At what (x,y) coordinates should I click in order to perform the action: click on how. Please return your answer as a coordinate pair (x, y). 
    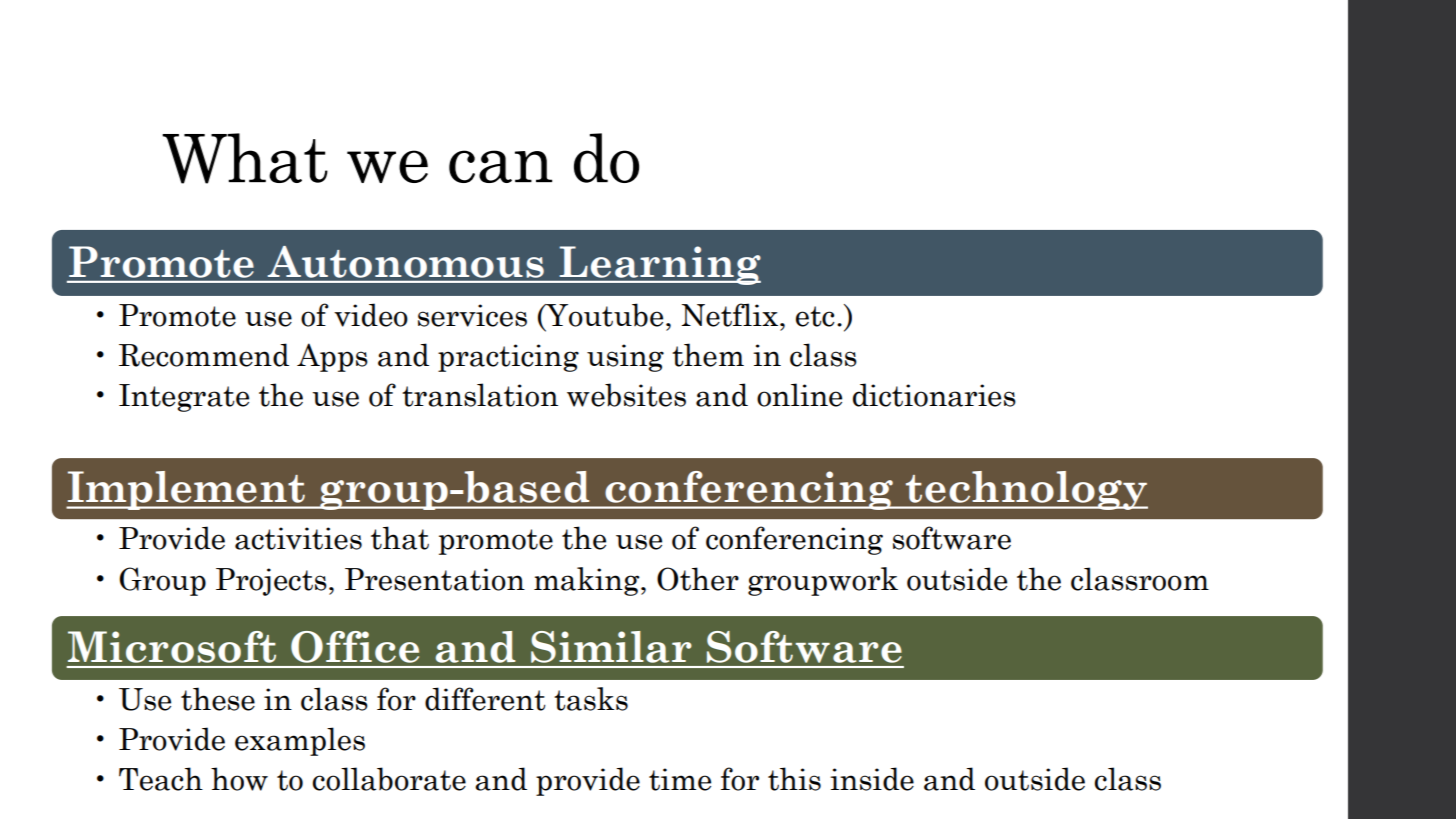
    Looking at the image, I should click on (239, 779).
